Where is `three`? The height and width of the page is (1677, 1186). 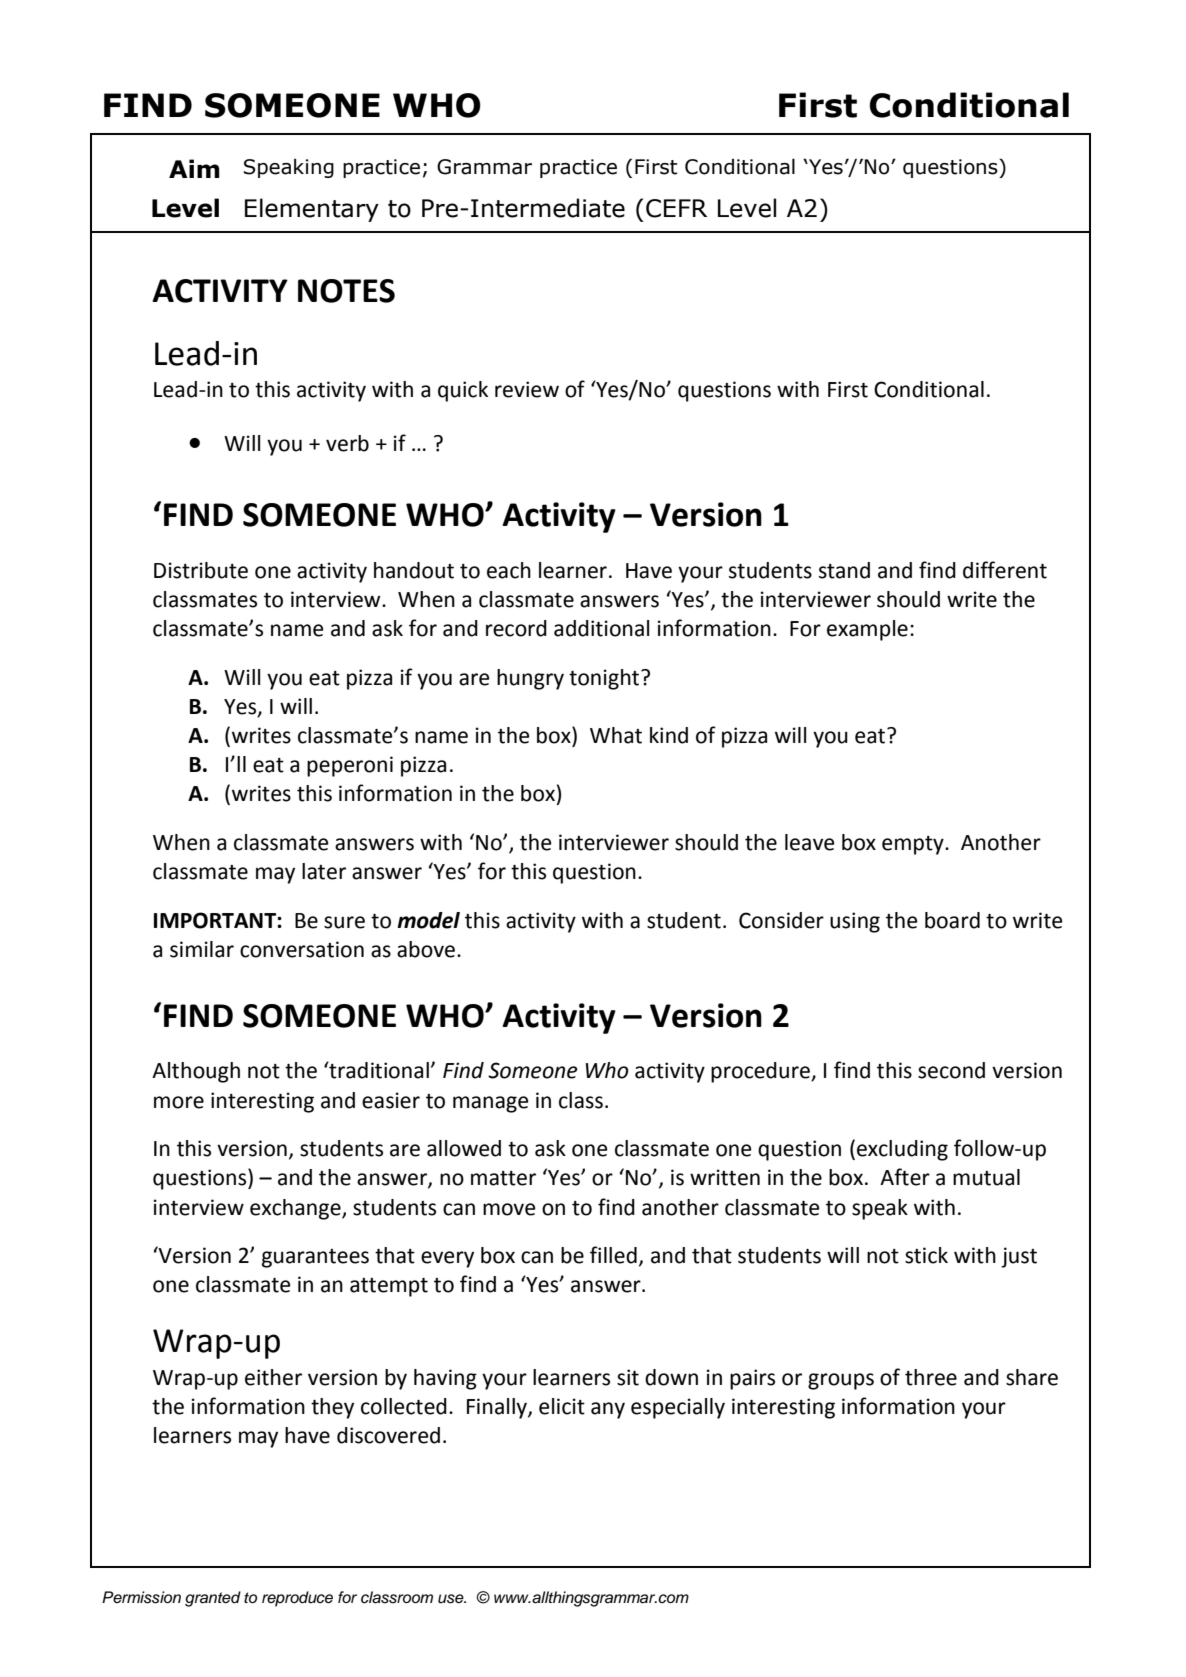
three is located at coordinates (931, 1377).
